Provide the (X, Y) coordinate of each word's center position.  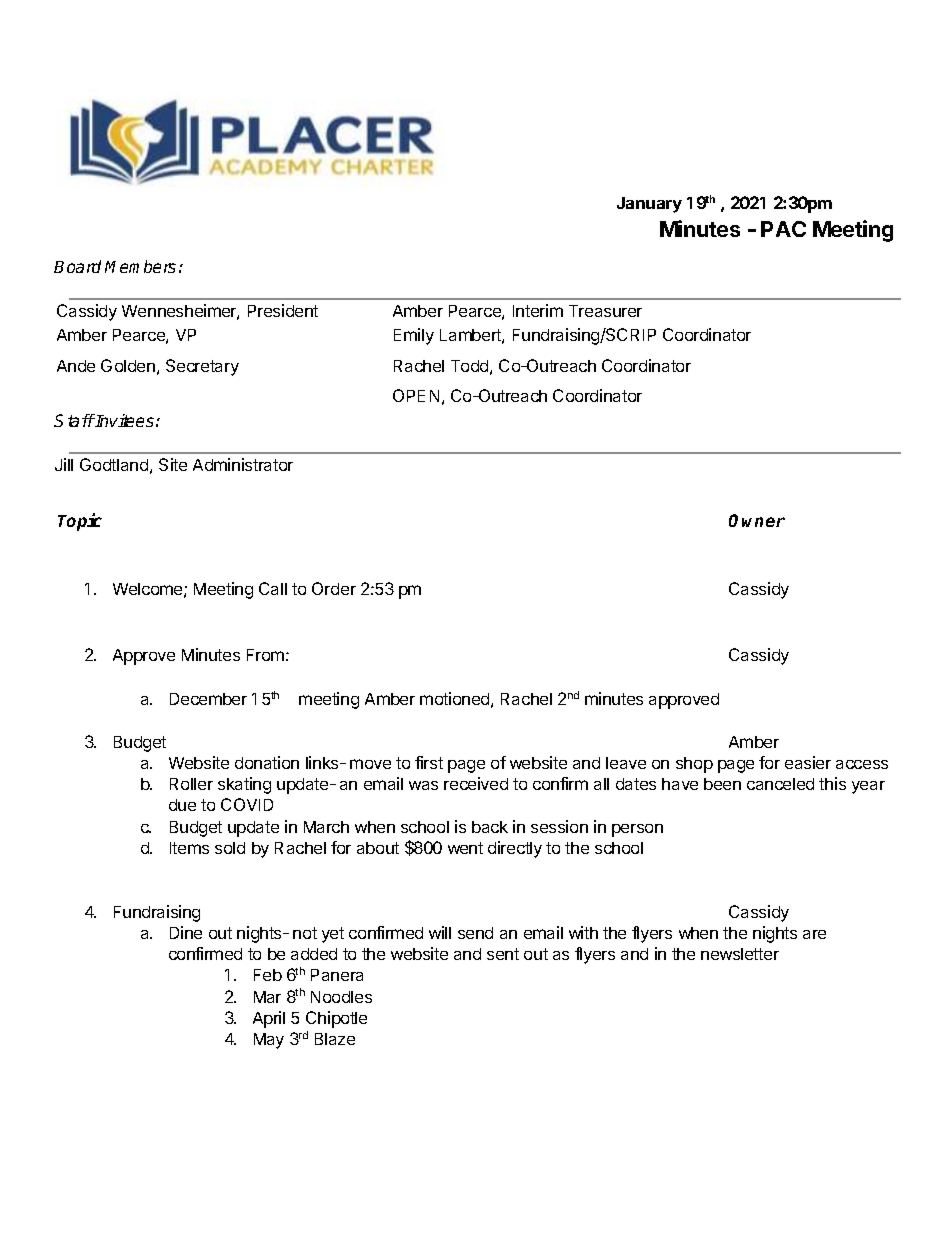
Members (140, 266)
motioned (454, 698)
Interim (538, 310)
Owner (757, 520)
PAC (783, 229)
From (265, 655)
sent (503, 954)
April (269, 1019)
